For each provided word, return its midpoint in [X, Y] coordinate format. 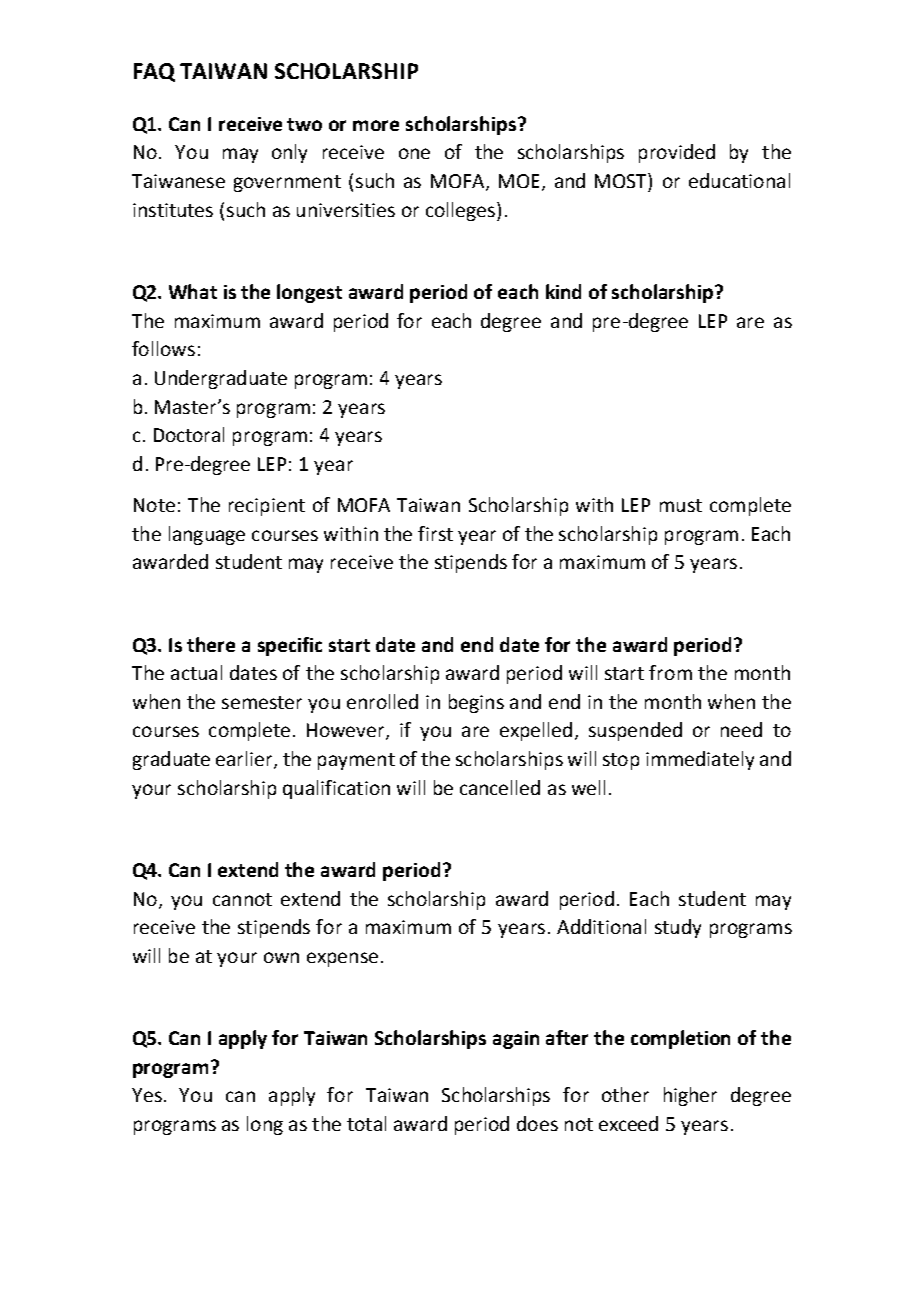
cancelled [500, 787]
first [435, 533]
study [678, 928]
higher [690, 1096]
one [414, 153]
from [670, 672]
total [366, 1123]
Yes [147, 1095]
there [211, 644]
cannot [242, 899]
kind [563, 291]
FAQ [154, 72]
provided [677, 153]
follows [163, 348]
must [681, 505]
